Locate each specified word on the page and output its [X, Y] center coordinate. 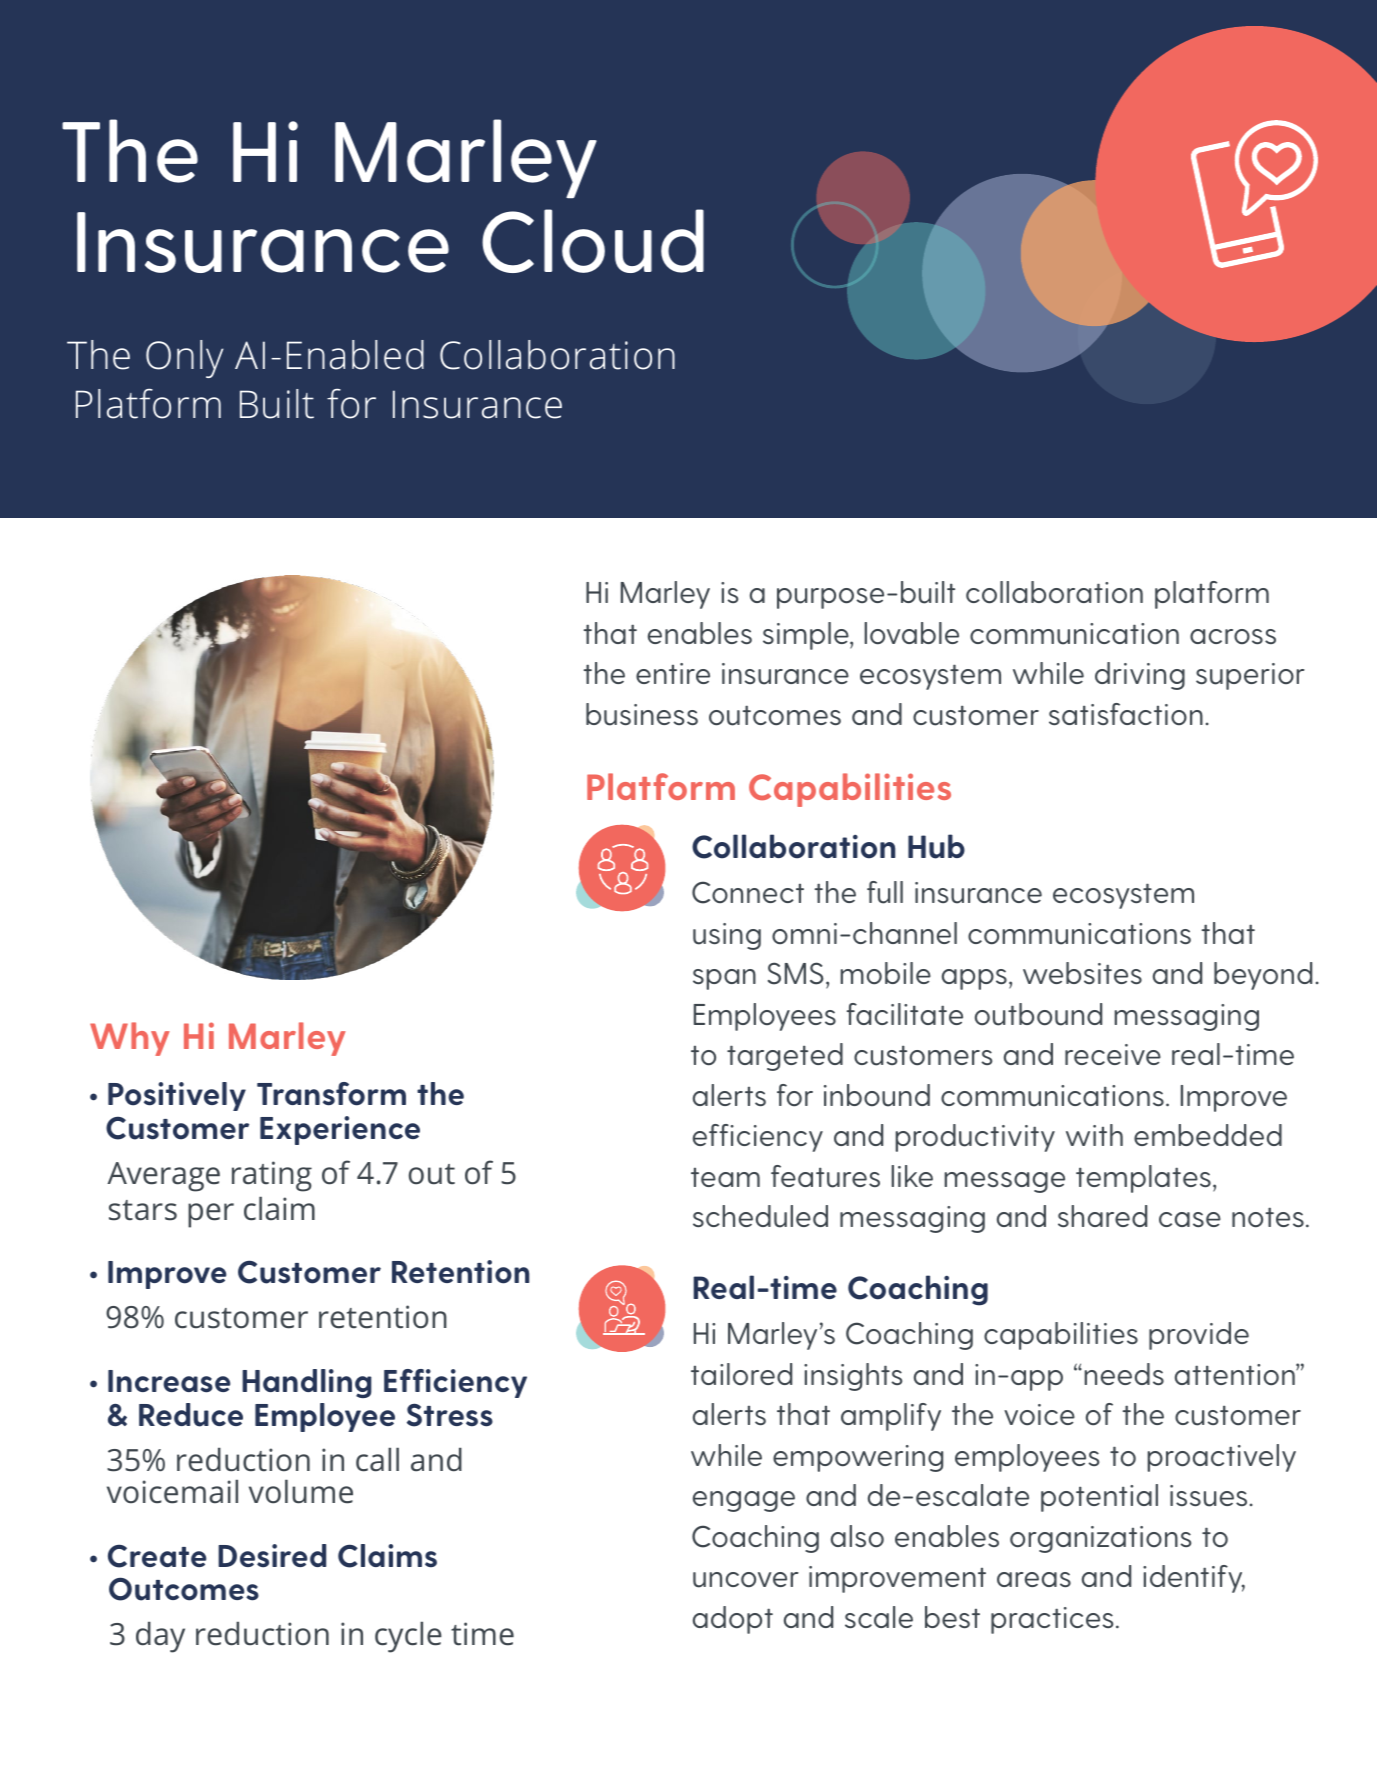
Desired [272, 1556]
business [642, 714]
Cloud [593, 241]
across [1233, 637]
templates [1143, 1179]
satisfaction [1126, 714]
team [725, 1177]
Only [184, 359]
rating [272, 1176]
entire [673, 673]
